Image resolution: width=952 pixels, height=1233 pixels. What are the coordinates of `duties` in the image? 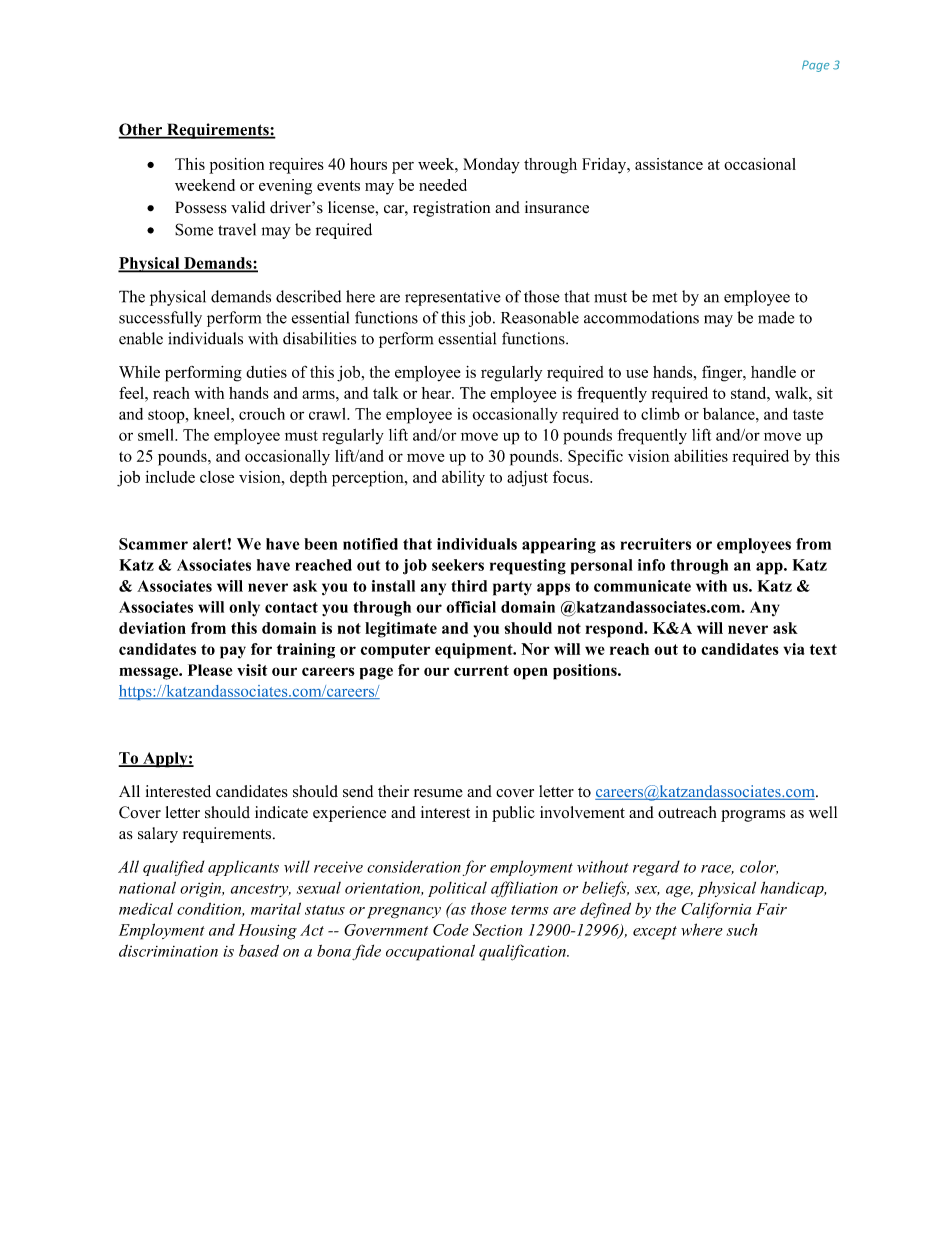 It's located at (266, 372).
